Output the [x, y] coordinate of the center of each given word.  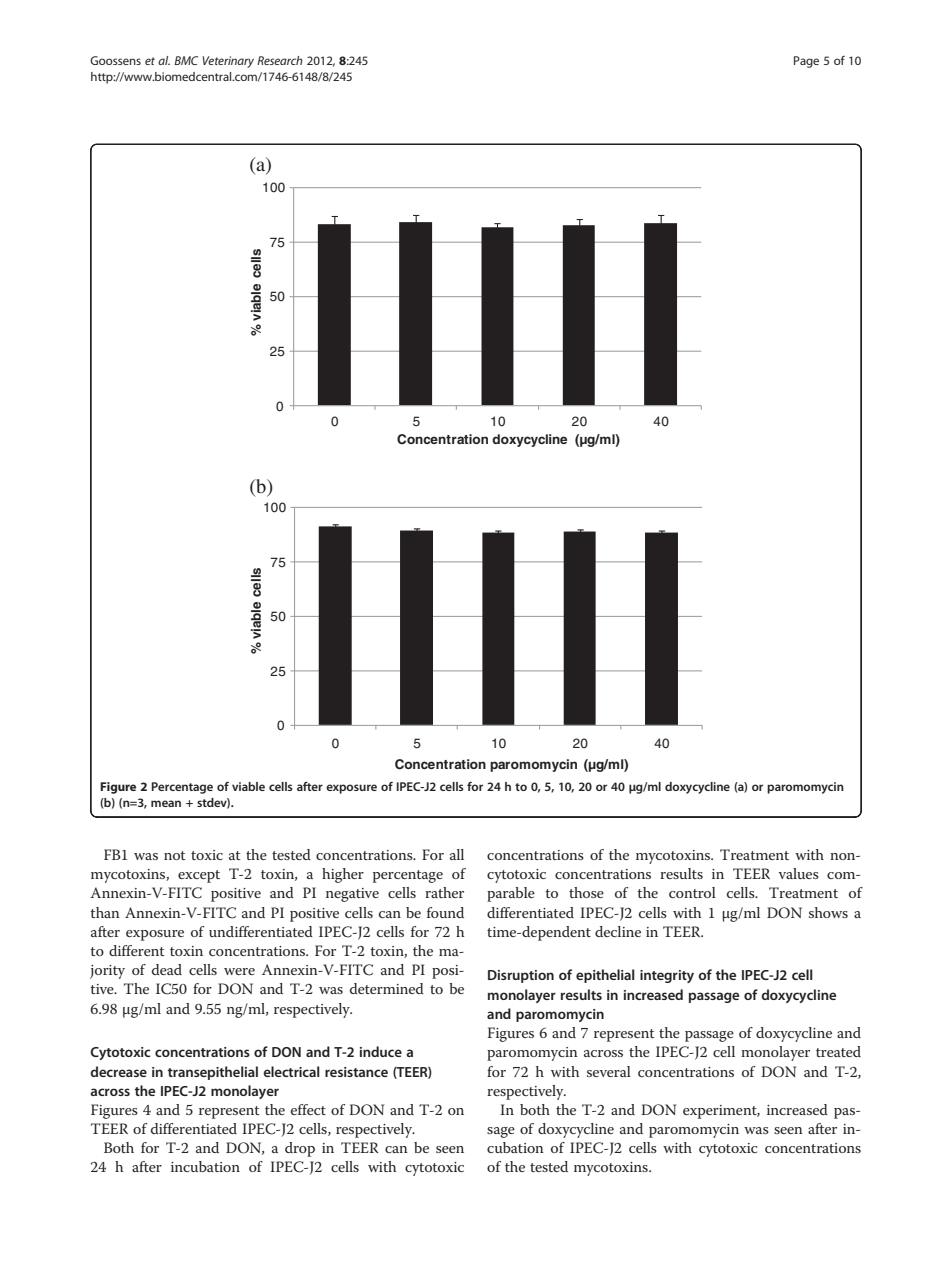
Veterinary [228, 62]
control [692, 892]
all [457, 854]
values [798, 873]
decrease [118, 1071]
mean [166, 803]
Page [806, 62]
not [175, 855]
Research [280, 60]
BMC [186, 60]
